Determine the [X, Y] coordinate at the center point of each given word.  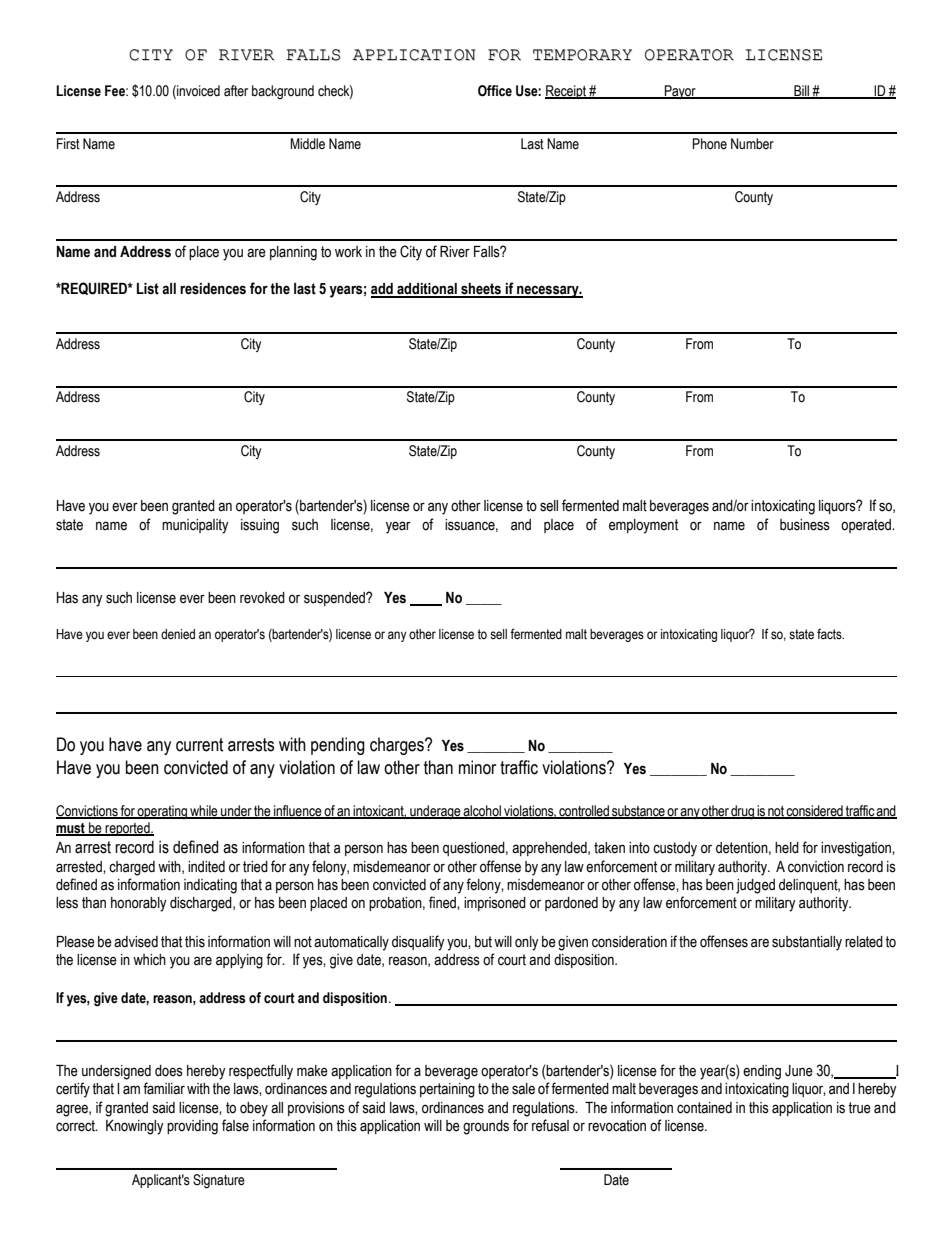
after [236, 91]
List [148, 289]
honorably [139, 904]
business [805, 525]
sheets [481, 290]
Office [495, 91]
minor [477, 767]
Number [752, 144]
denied [178, 634]
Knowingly [135, 1127]
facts [830, 634]
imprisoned [495, 904]
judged [755, 886]
